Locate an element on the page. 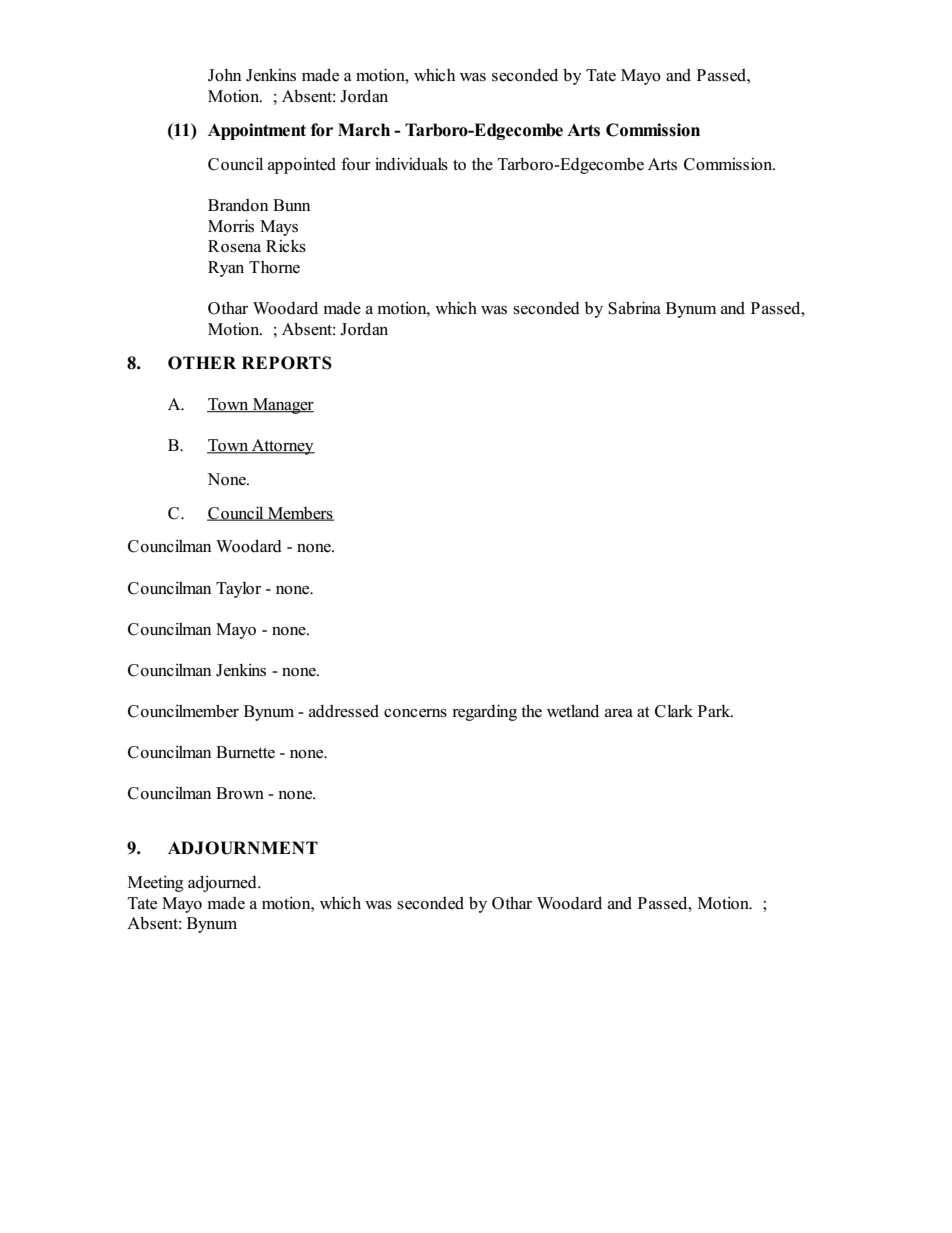 Image resolution: width=952 pixels, height=1233 pixels. individuals is located at coordinates (411, 164).
